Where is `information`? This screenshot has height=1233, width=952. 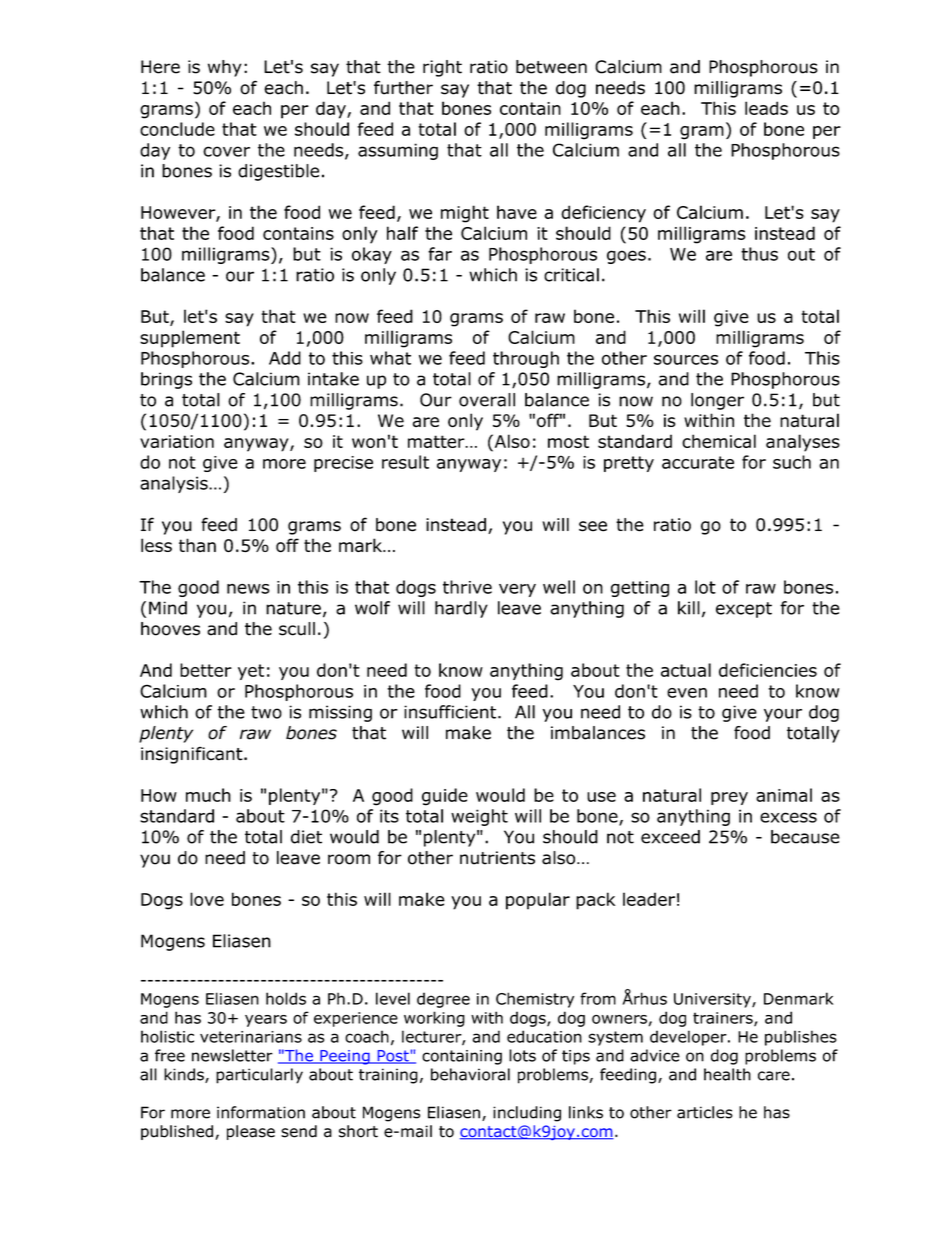 information is located at coordinates (261, 1112).
